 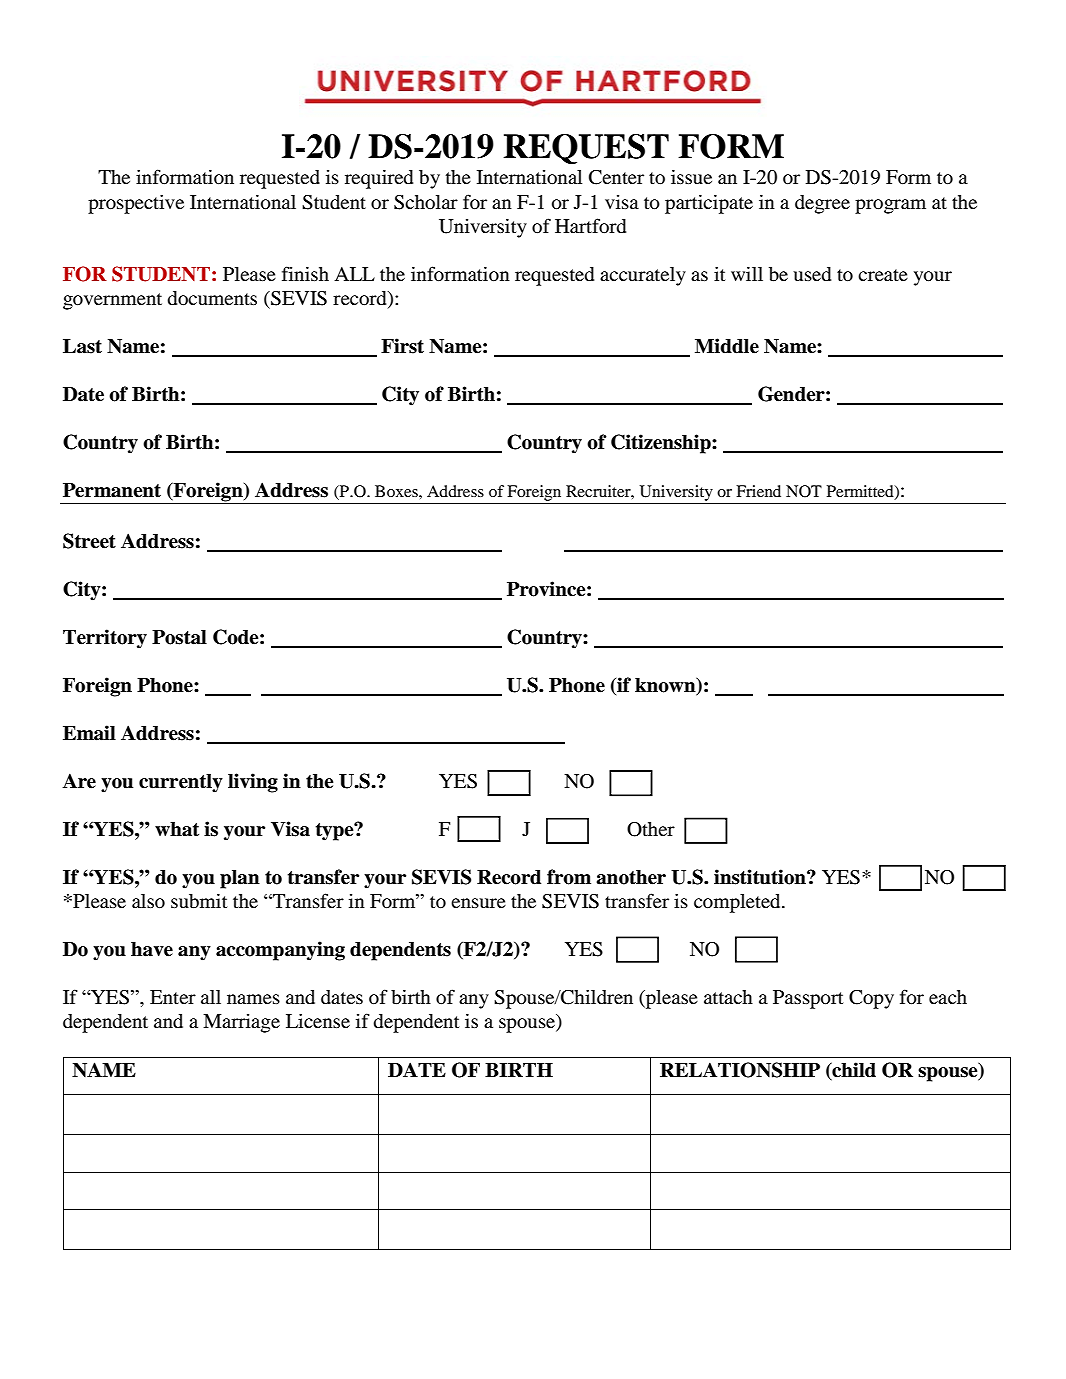 I want to click on degree, so click(x=822, y=204).
